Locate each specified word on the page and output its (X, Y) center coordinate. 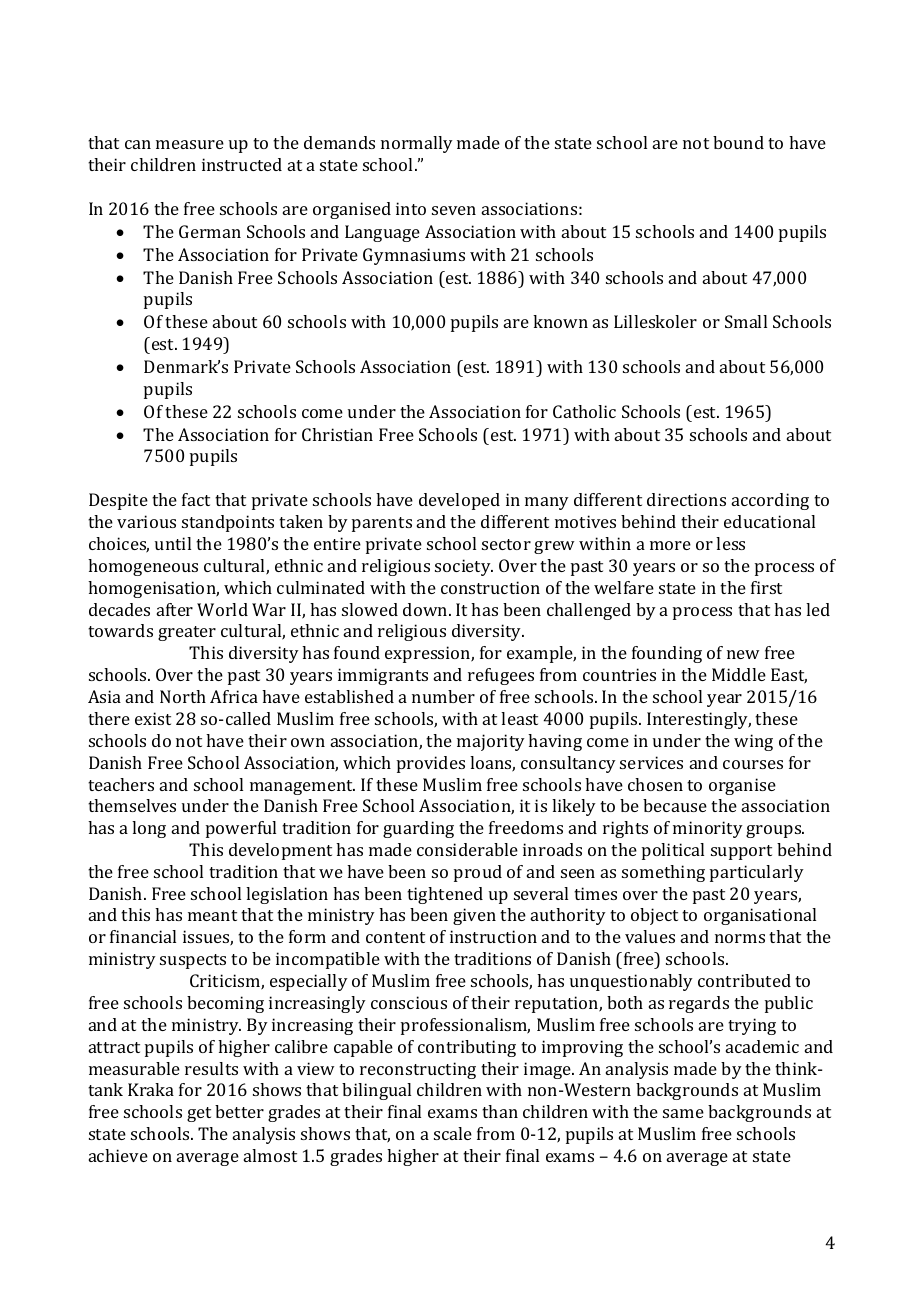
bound (738, 142)
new (743, 654)
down (426, 609)
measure (190, 144)
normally (417, 144)
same (683, 1113)
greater (187, 633)
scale (453, 1133)
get (199, 1114)
